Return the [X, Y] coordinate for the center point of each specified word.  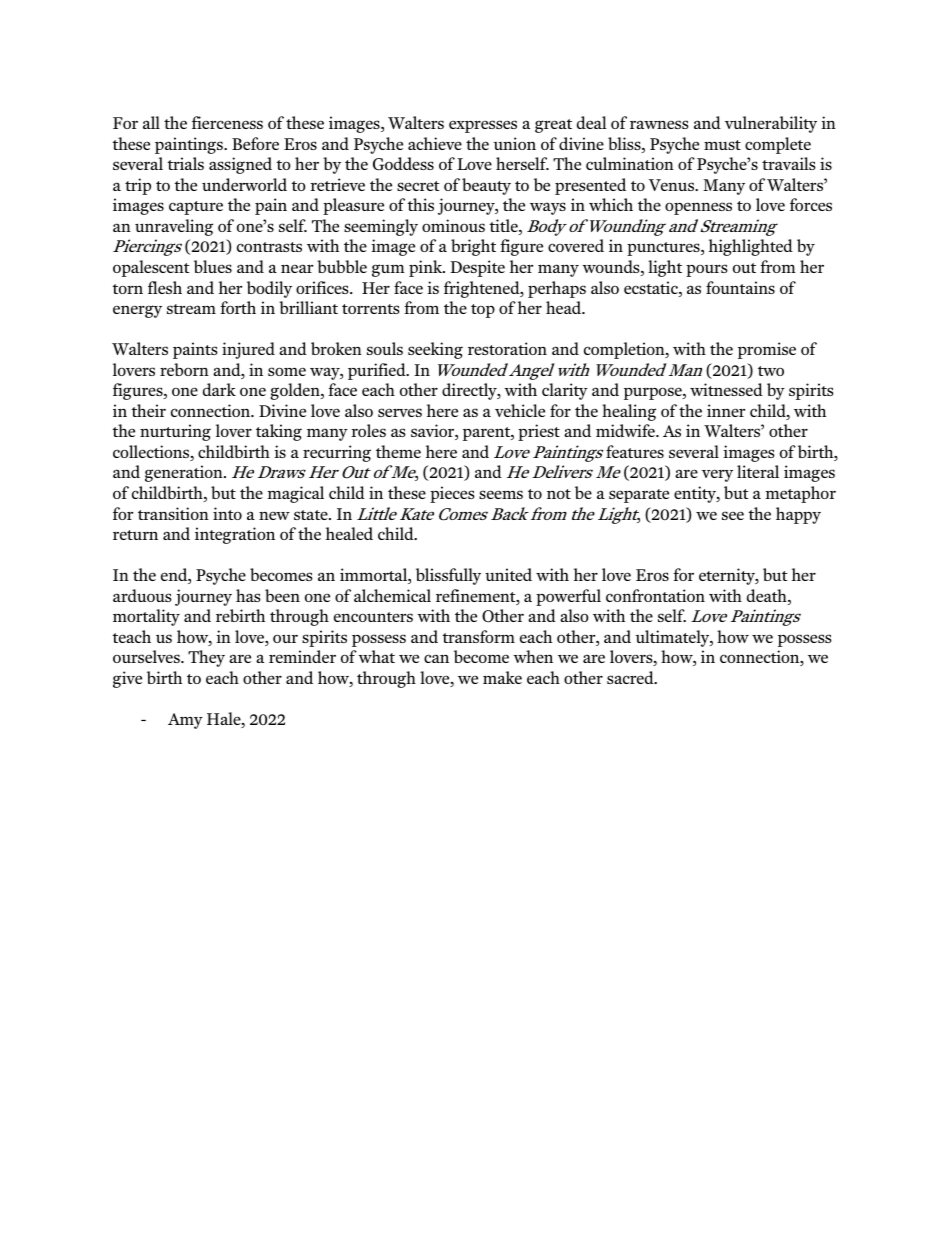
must [722, 145]
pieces [452, 494]
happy [798, 515]
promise [767, 350]
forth [238, 307]
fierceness [227, 122]
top [483, 311]
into [227, 513]
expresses [483, 126]
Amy [185, 721]
